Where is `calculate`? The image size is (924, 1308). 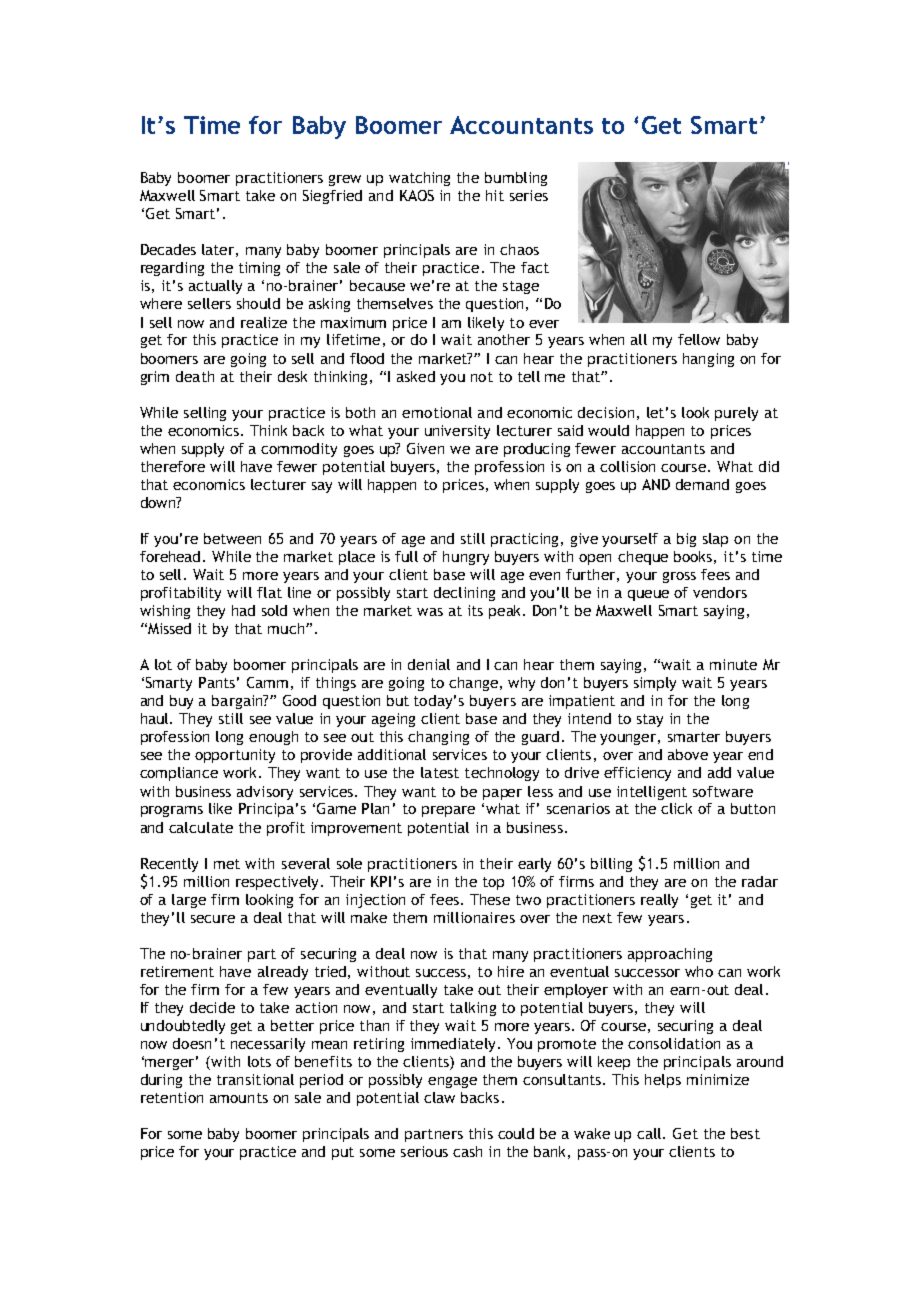
calculate is located at coordinates (201, 827).
